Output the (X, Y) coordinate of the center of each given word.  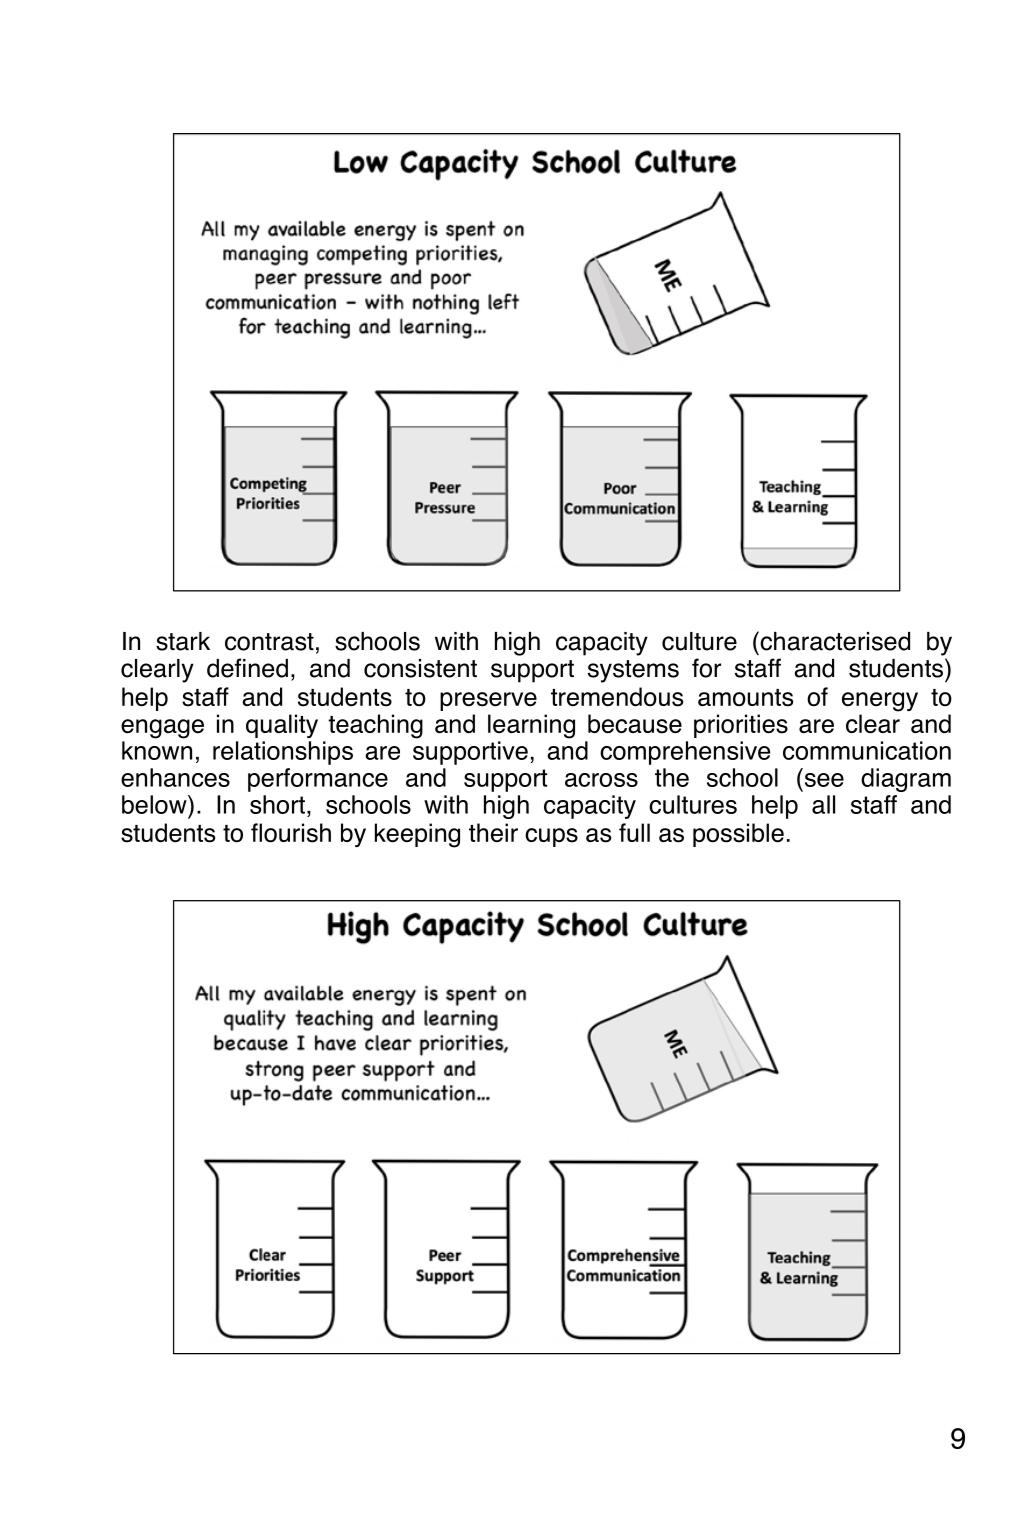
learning (531, 726)
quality (282, 726)
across (601, 780)
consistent (420, 668)
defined (247, 668)
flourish (291, 833)
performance (318, 780)
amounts (745, 698)
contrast (269, 642)
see (824, 780)
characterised (834, 641)
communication (867, 750)
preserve (488, 701)
